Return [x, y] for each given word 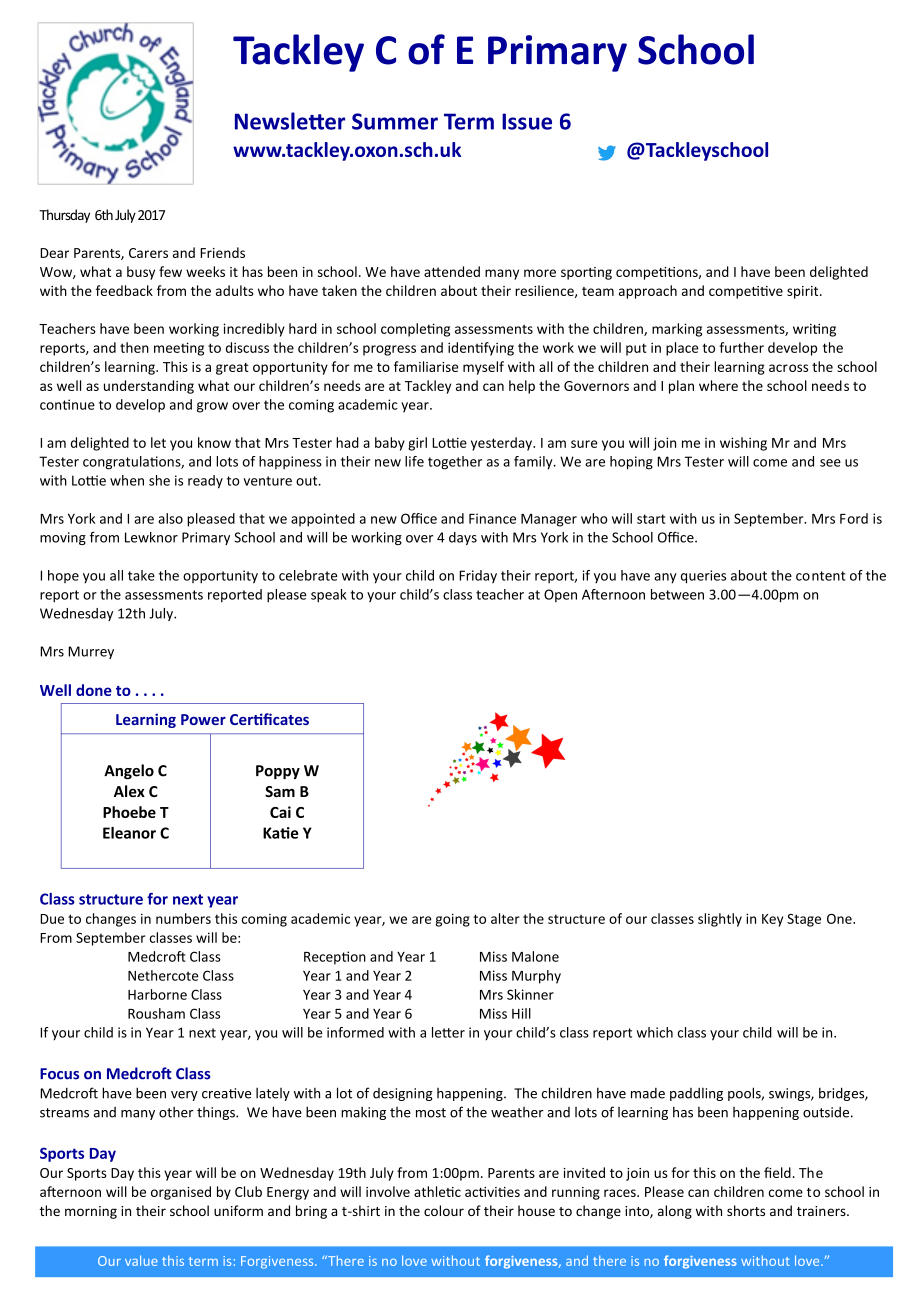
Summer [395, 121]
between [677, 594]
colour [444, 1210]
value [141, 1260]
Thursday [64, 216]
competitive [746, 292]
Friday [478, 576]
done [94, 690]
